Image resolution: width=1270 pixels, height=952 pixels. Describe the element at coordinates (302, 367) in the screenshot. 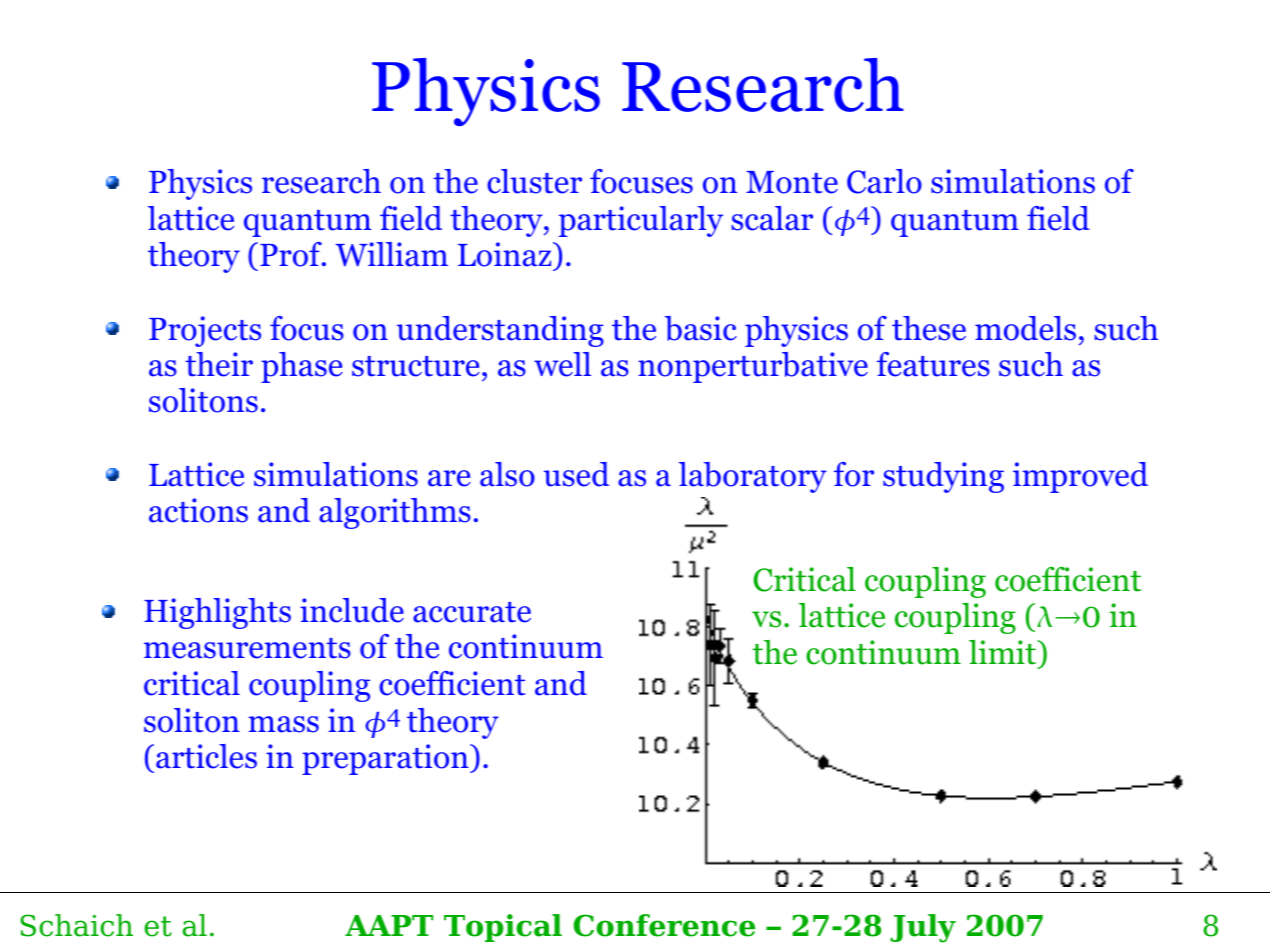

I see `phase` at that location.
